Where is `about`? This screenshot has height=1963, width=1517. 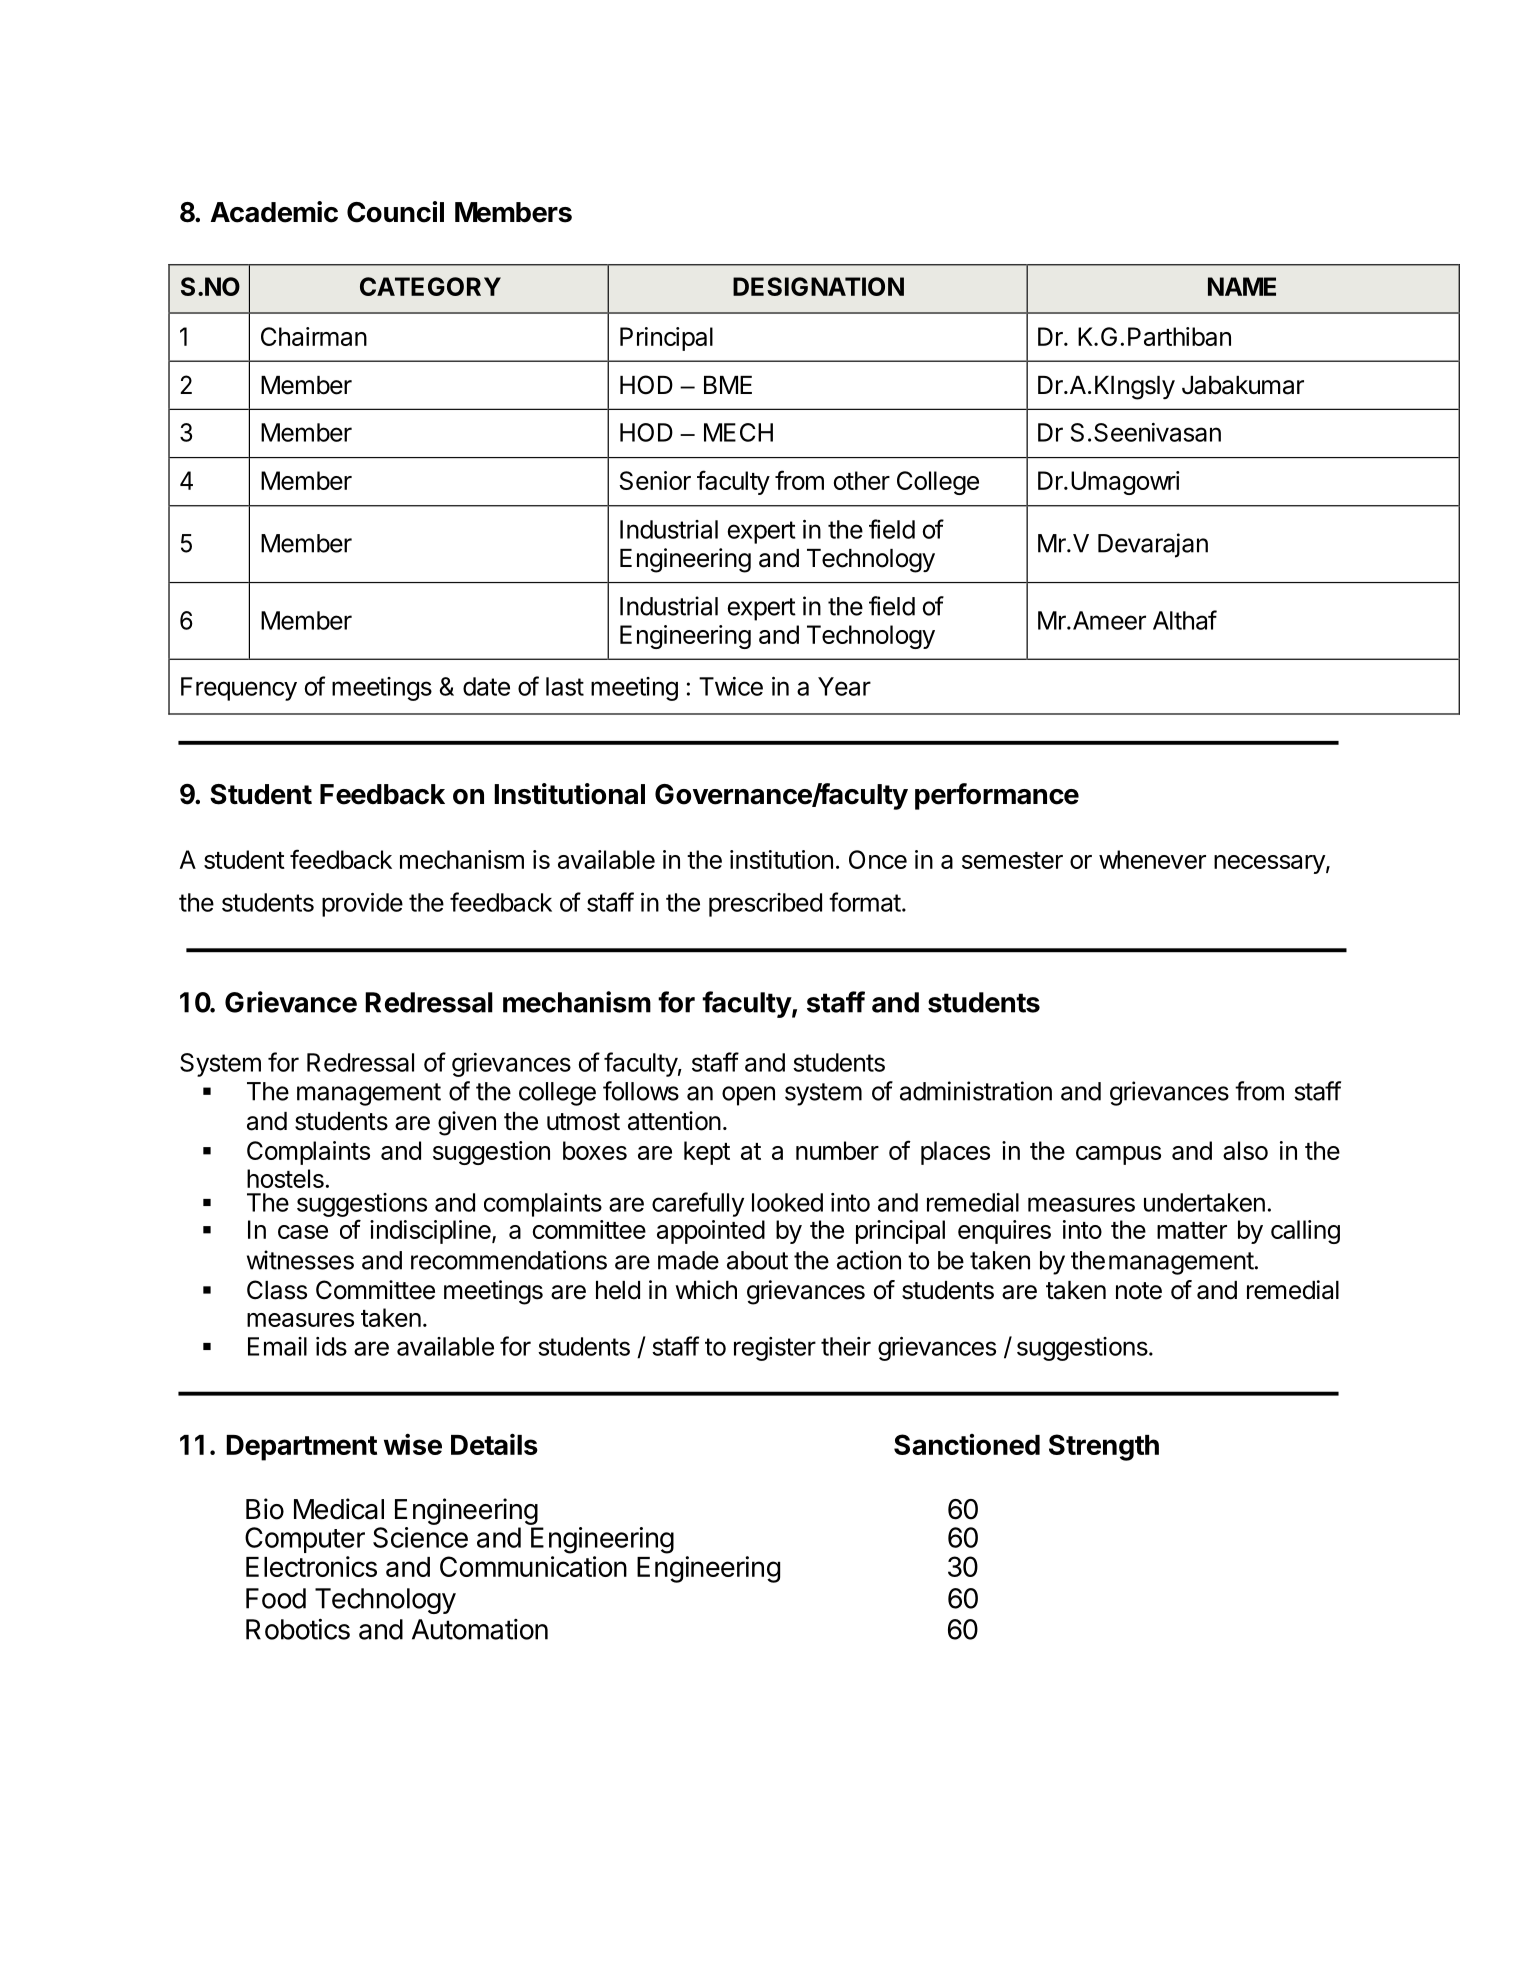
about is located at coordinates (757, 1260).
